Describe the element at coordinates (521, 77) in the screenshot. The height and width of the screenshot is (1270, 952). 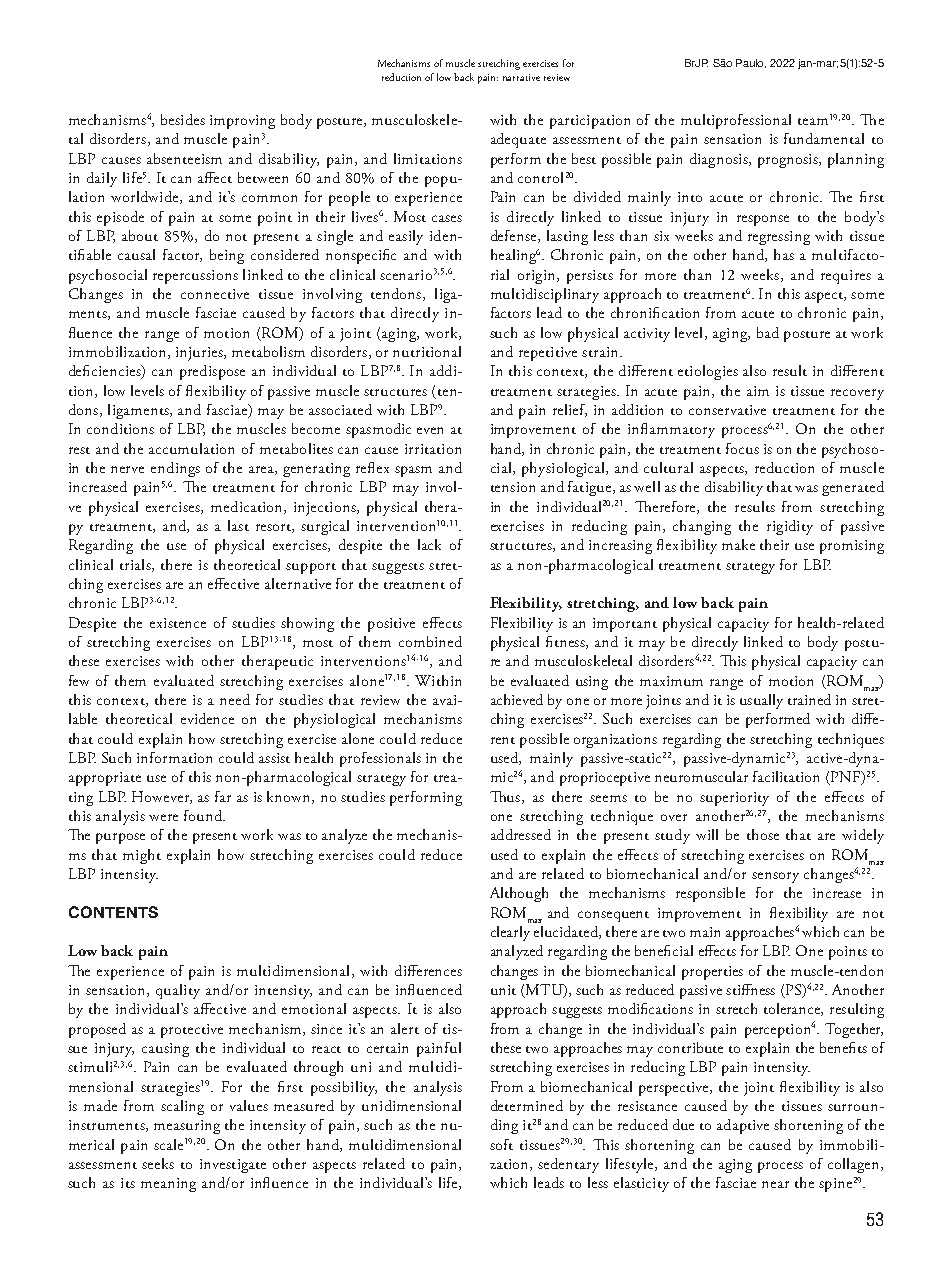
I see `narrative` at that location.
